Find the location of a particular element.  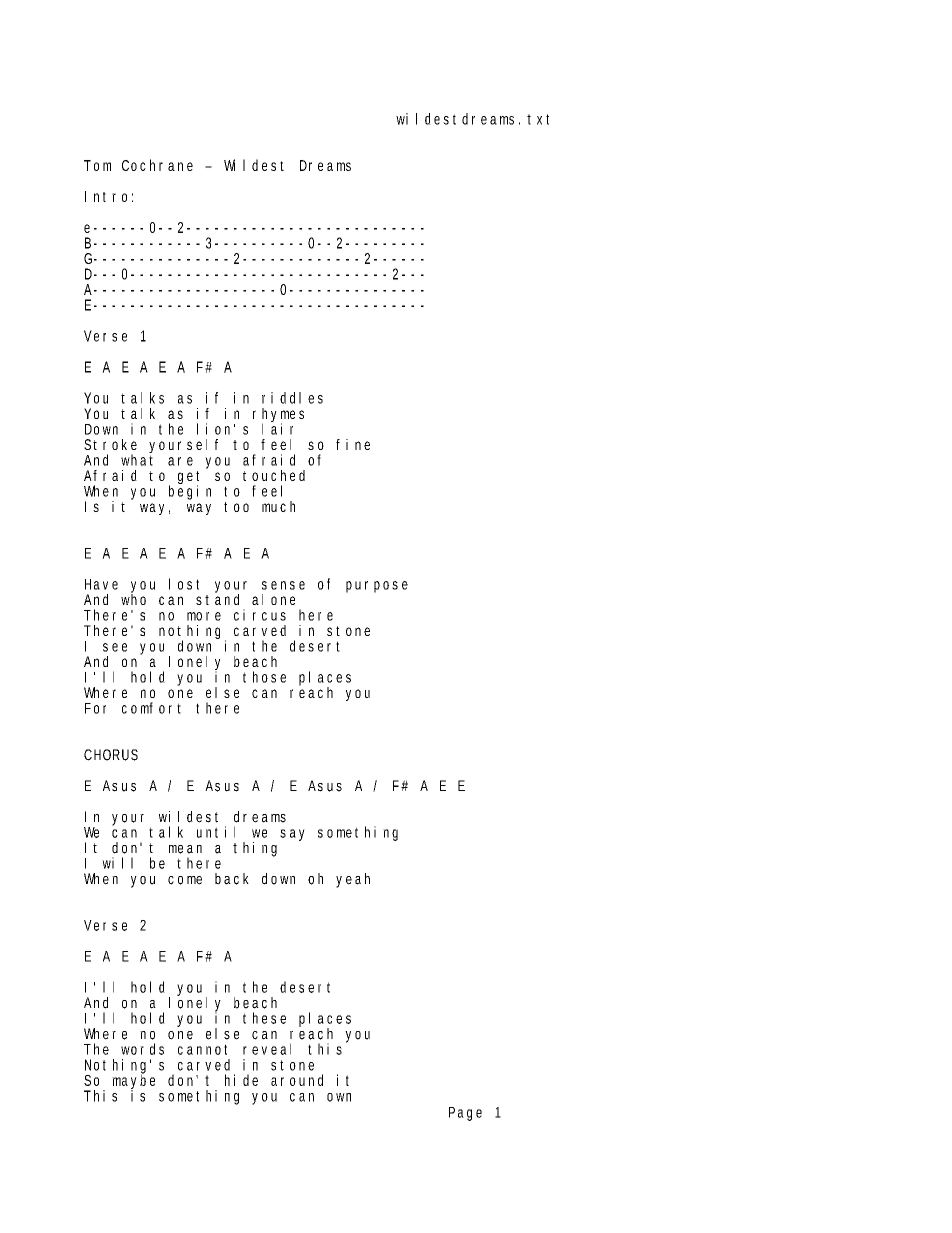

purpose is located at coordinates (377, 587).
